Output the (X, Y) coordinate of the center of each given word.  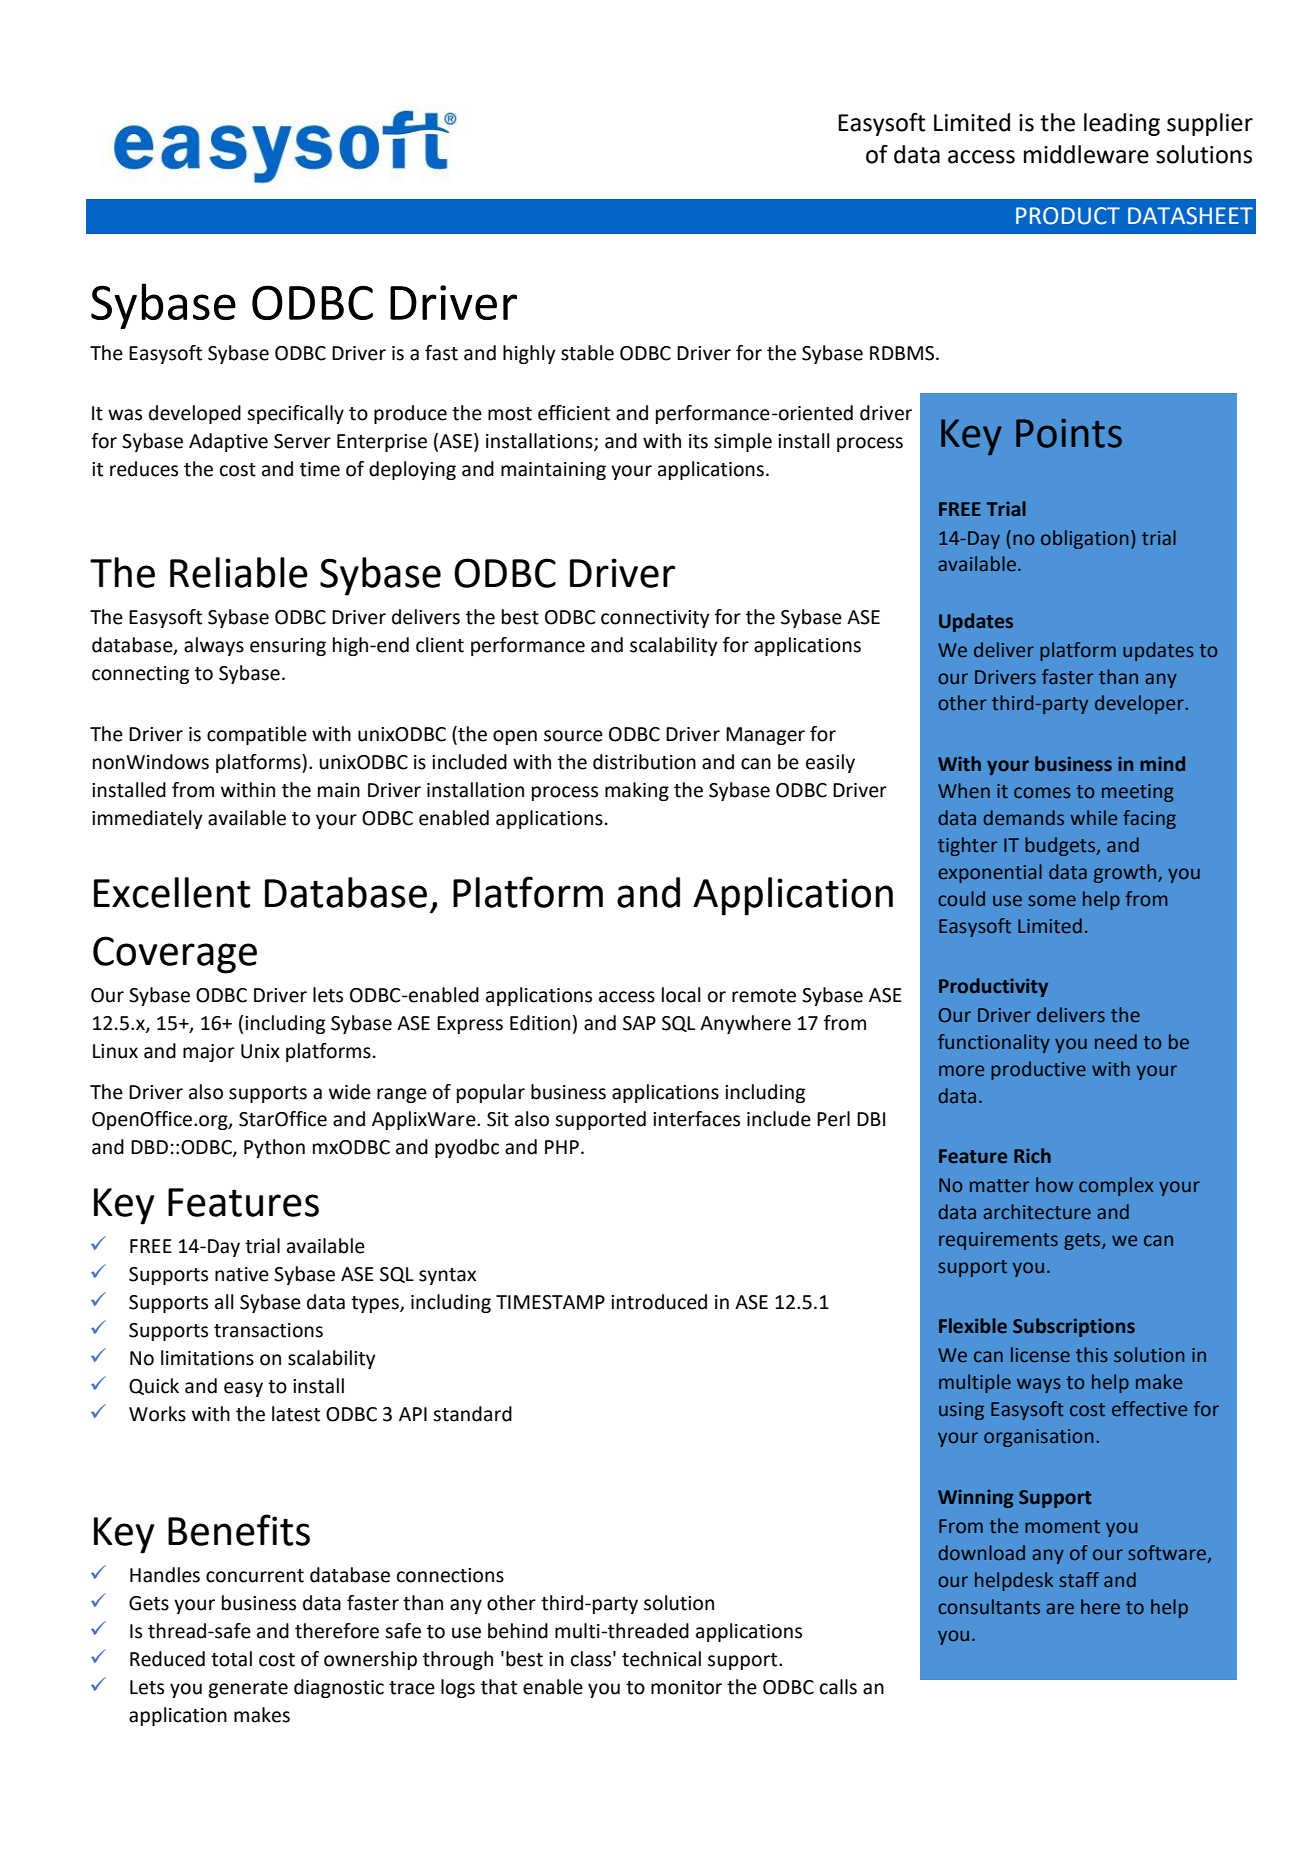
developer (1140, 704)
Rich (1032, 1156)
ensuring (288, 647)
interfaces (696, 1119)
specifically (295, 414)
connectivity (655, 619)
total (231, 1659)
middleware (1086, 154)
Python (274, 1148)
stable (587, 353)
